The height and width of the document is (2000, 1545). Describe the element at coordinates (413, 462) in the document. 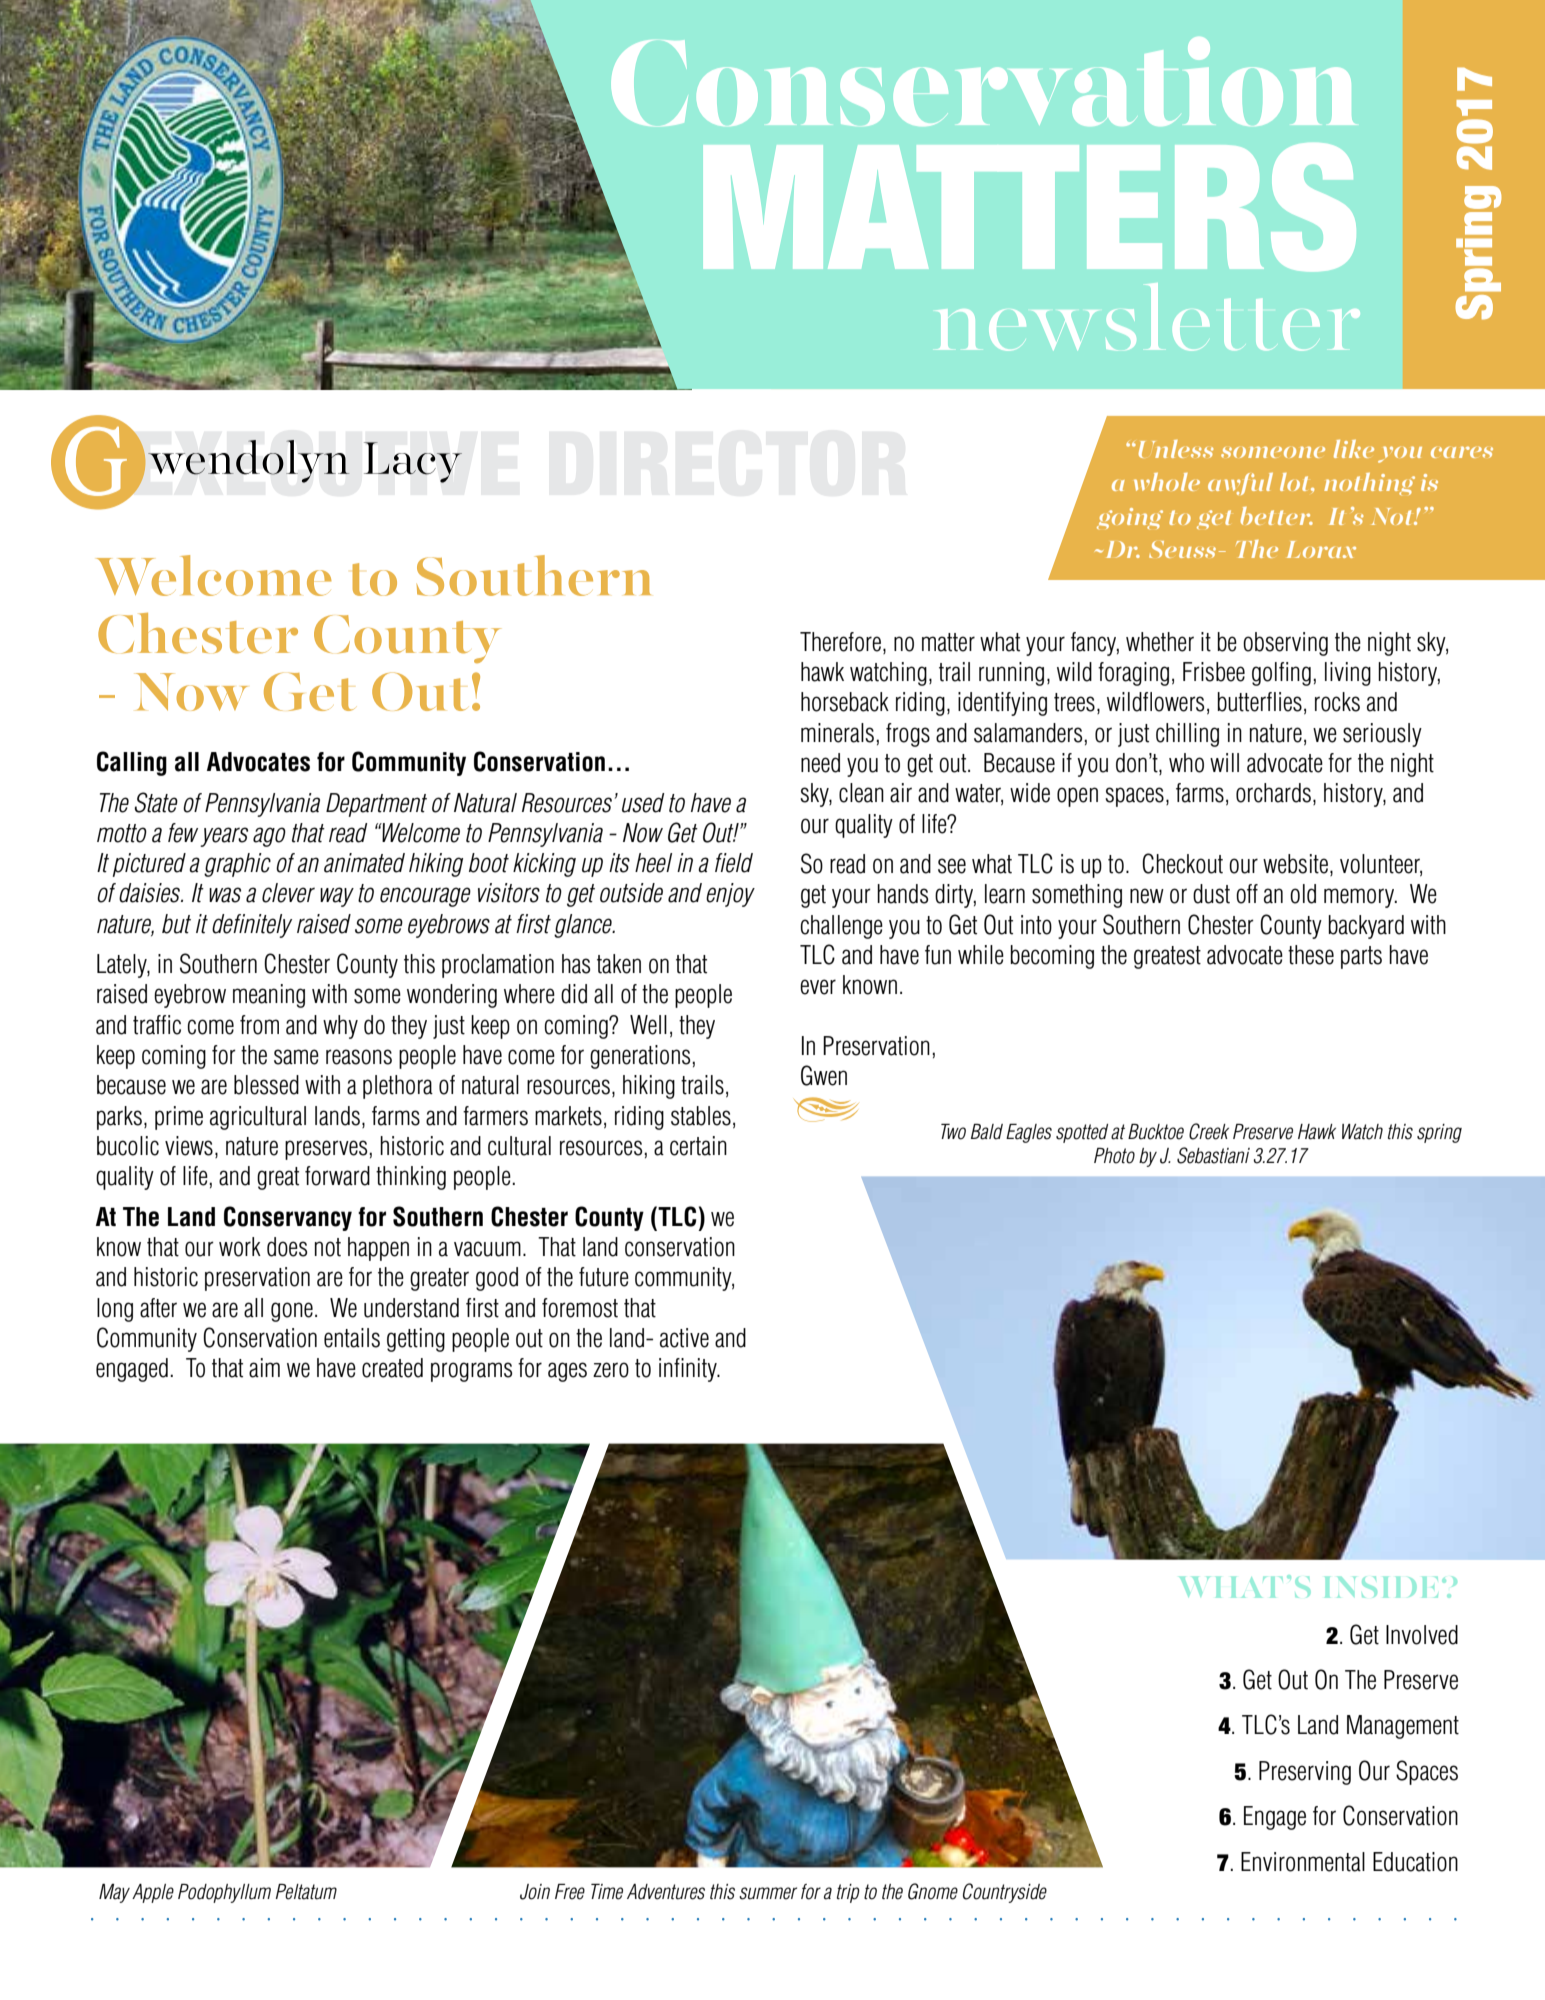

I see `Lacy` at that location.
